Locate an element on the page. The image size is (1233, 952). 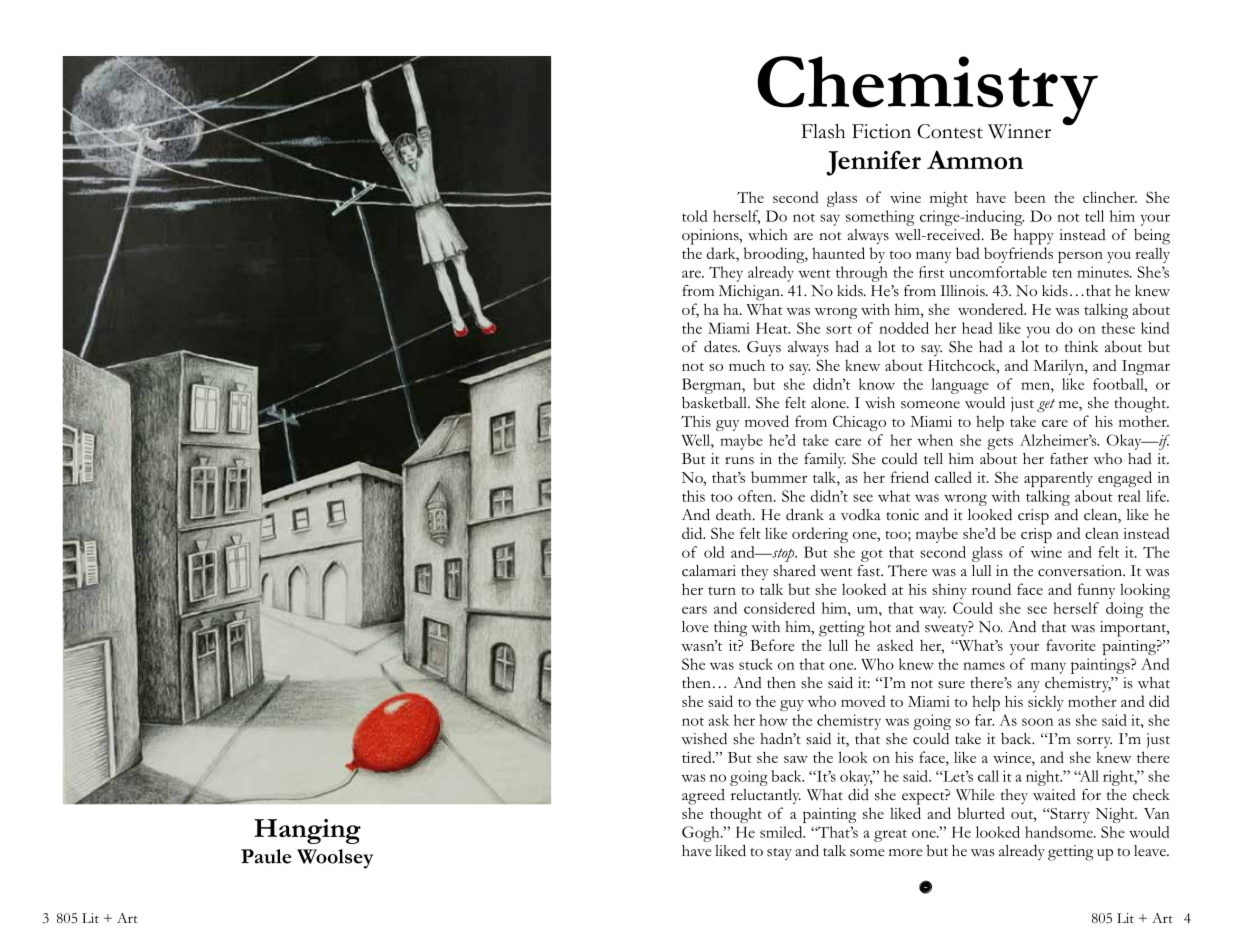
apparently is located at coordinates (1058, 479).
